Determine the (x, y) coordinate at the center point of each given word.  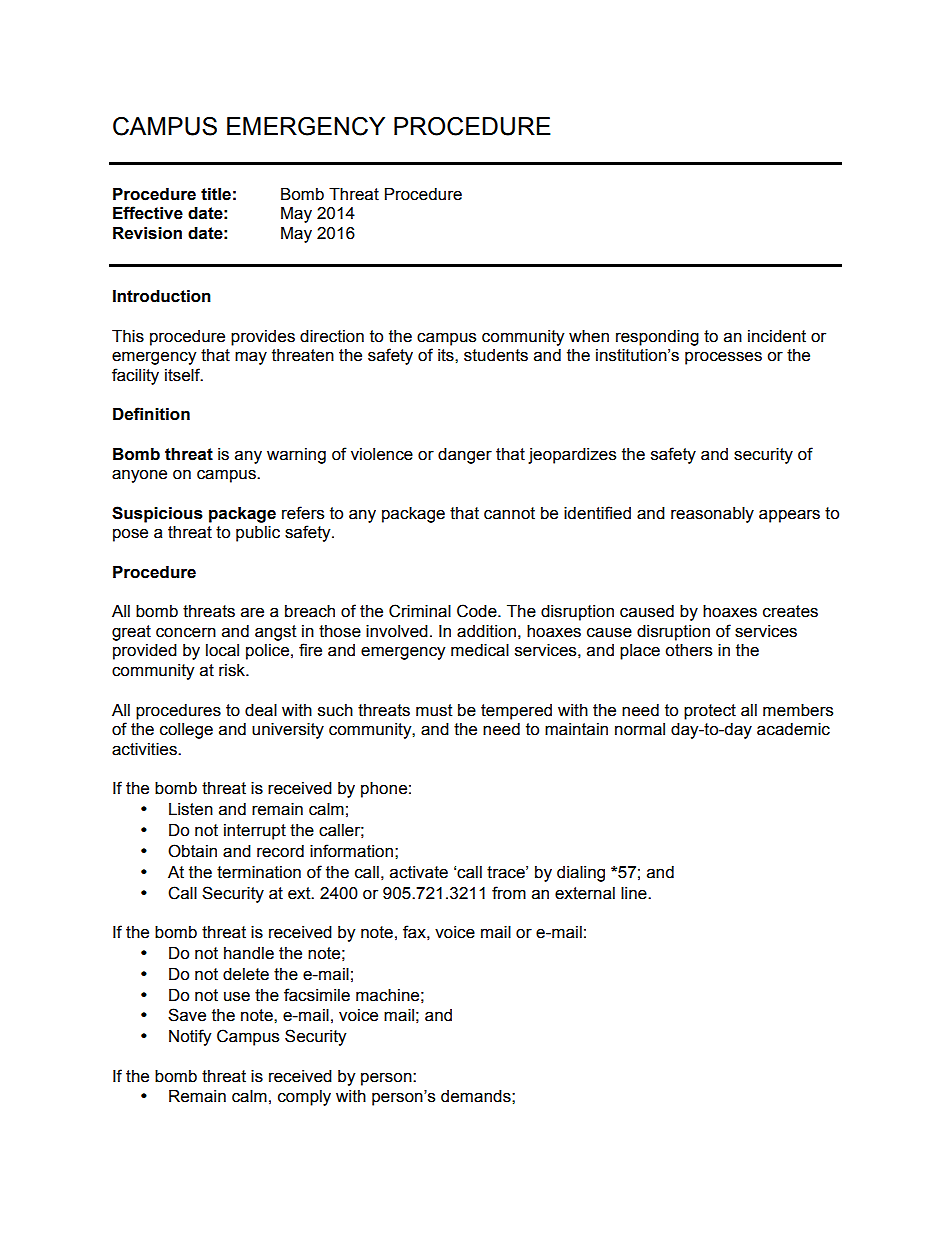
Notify (190, 1037)
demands (477, 1096)
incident (777, 336)
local (222, 650)
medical (480, 650)
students (496, 355)
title (216, 194)
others (688, 650)
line (635, 893)
